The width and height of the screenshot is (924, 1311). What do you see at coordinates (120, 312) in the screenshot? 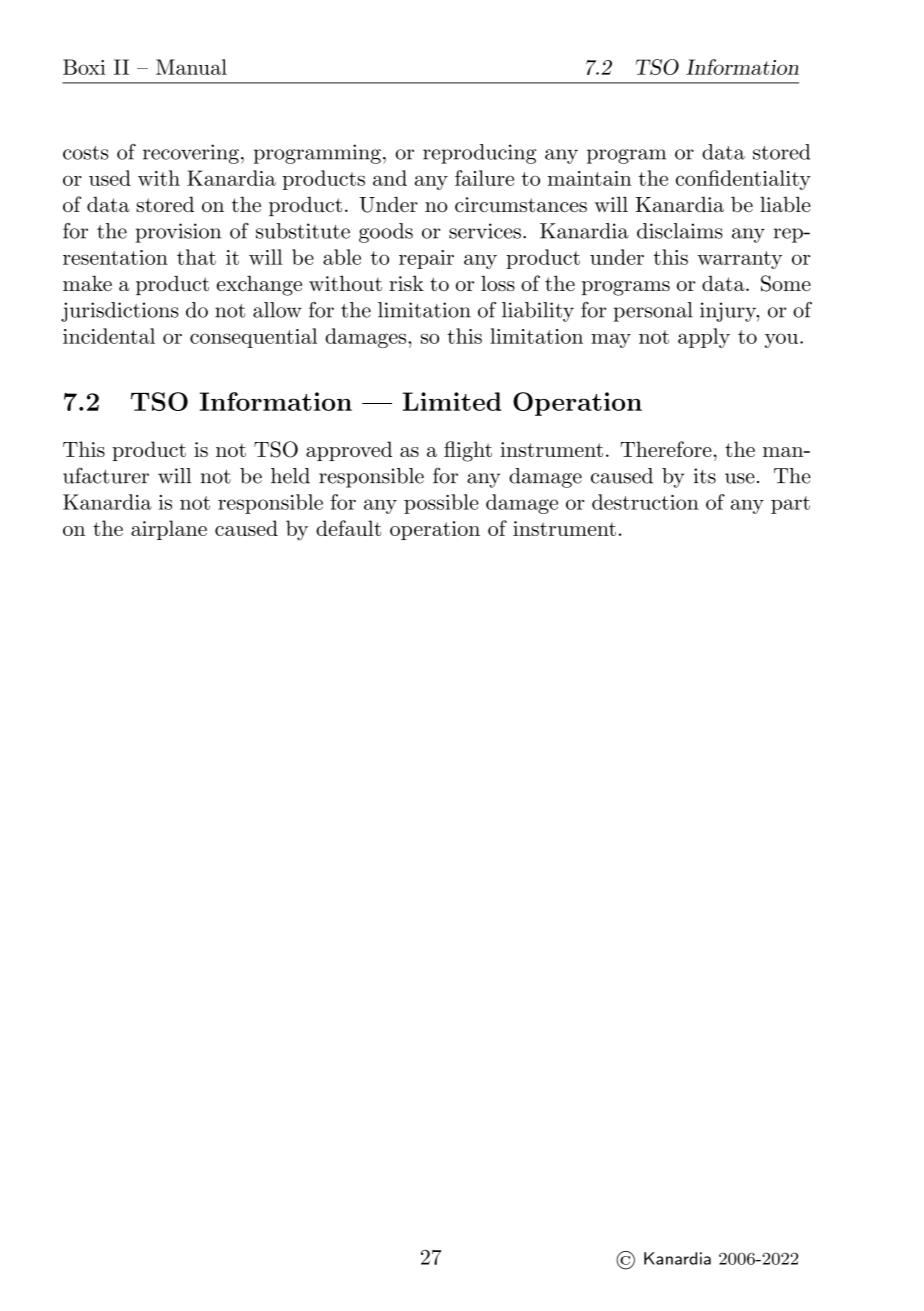
I see `jurisdictions` at bounding box center [120, 312].
